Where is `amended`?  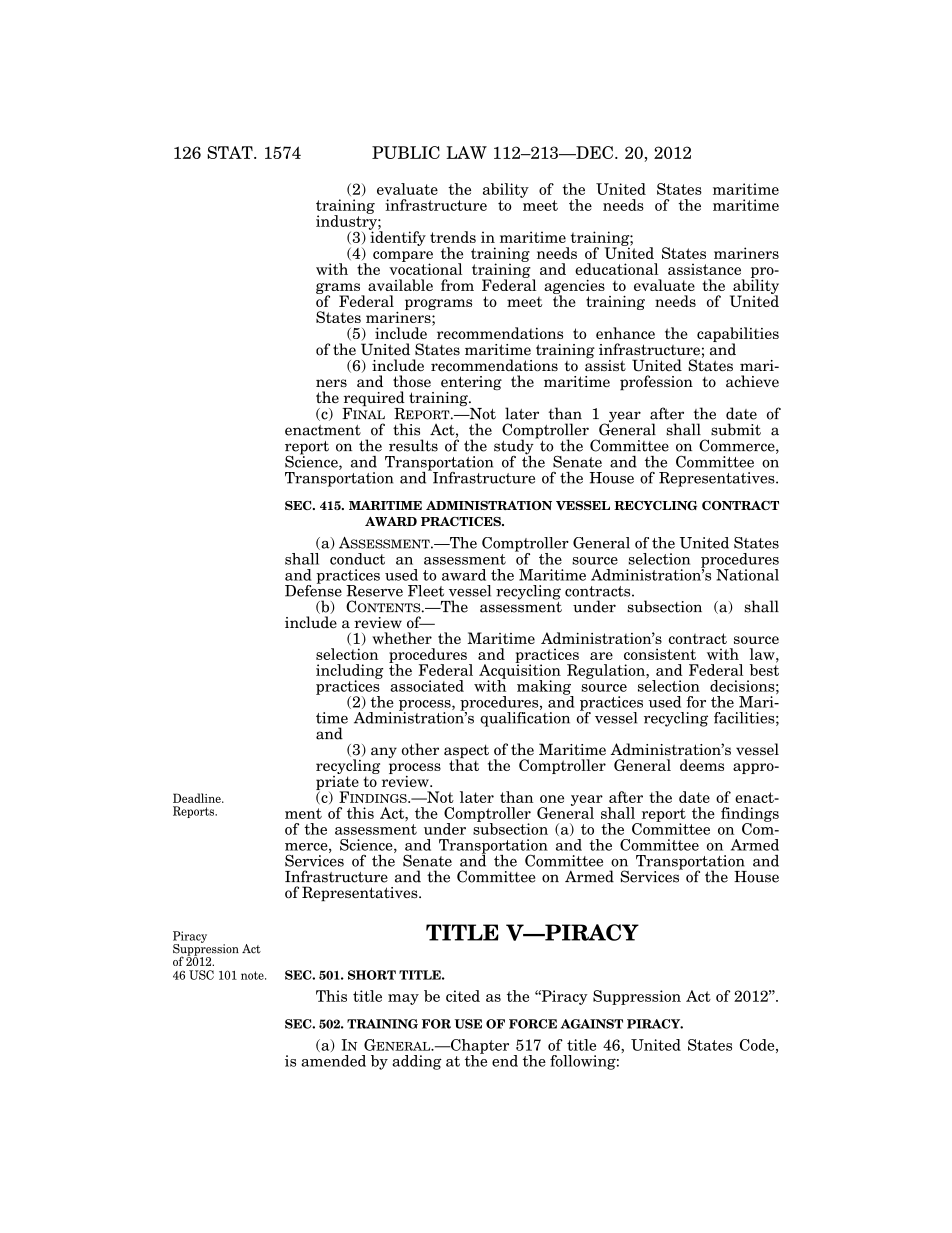
amended is located at coordinates (333, 1061).
